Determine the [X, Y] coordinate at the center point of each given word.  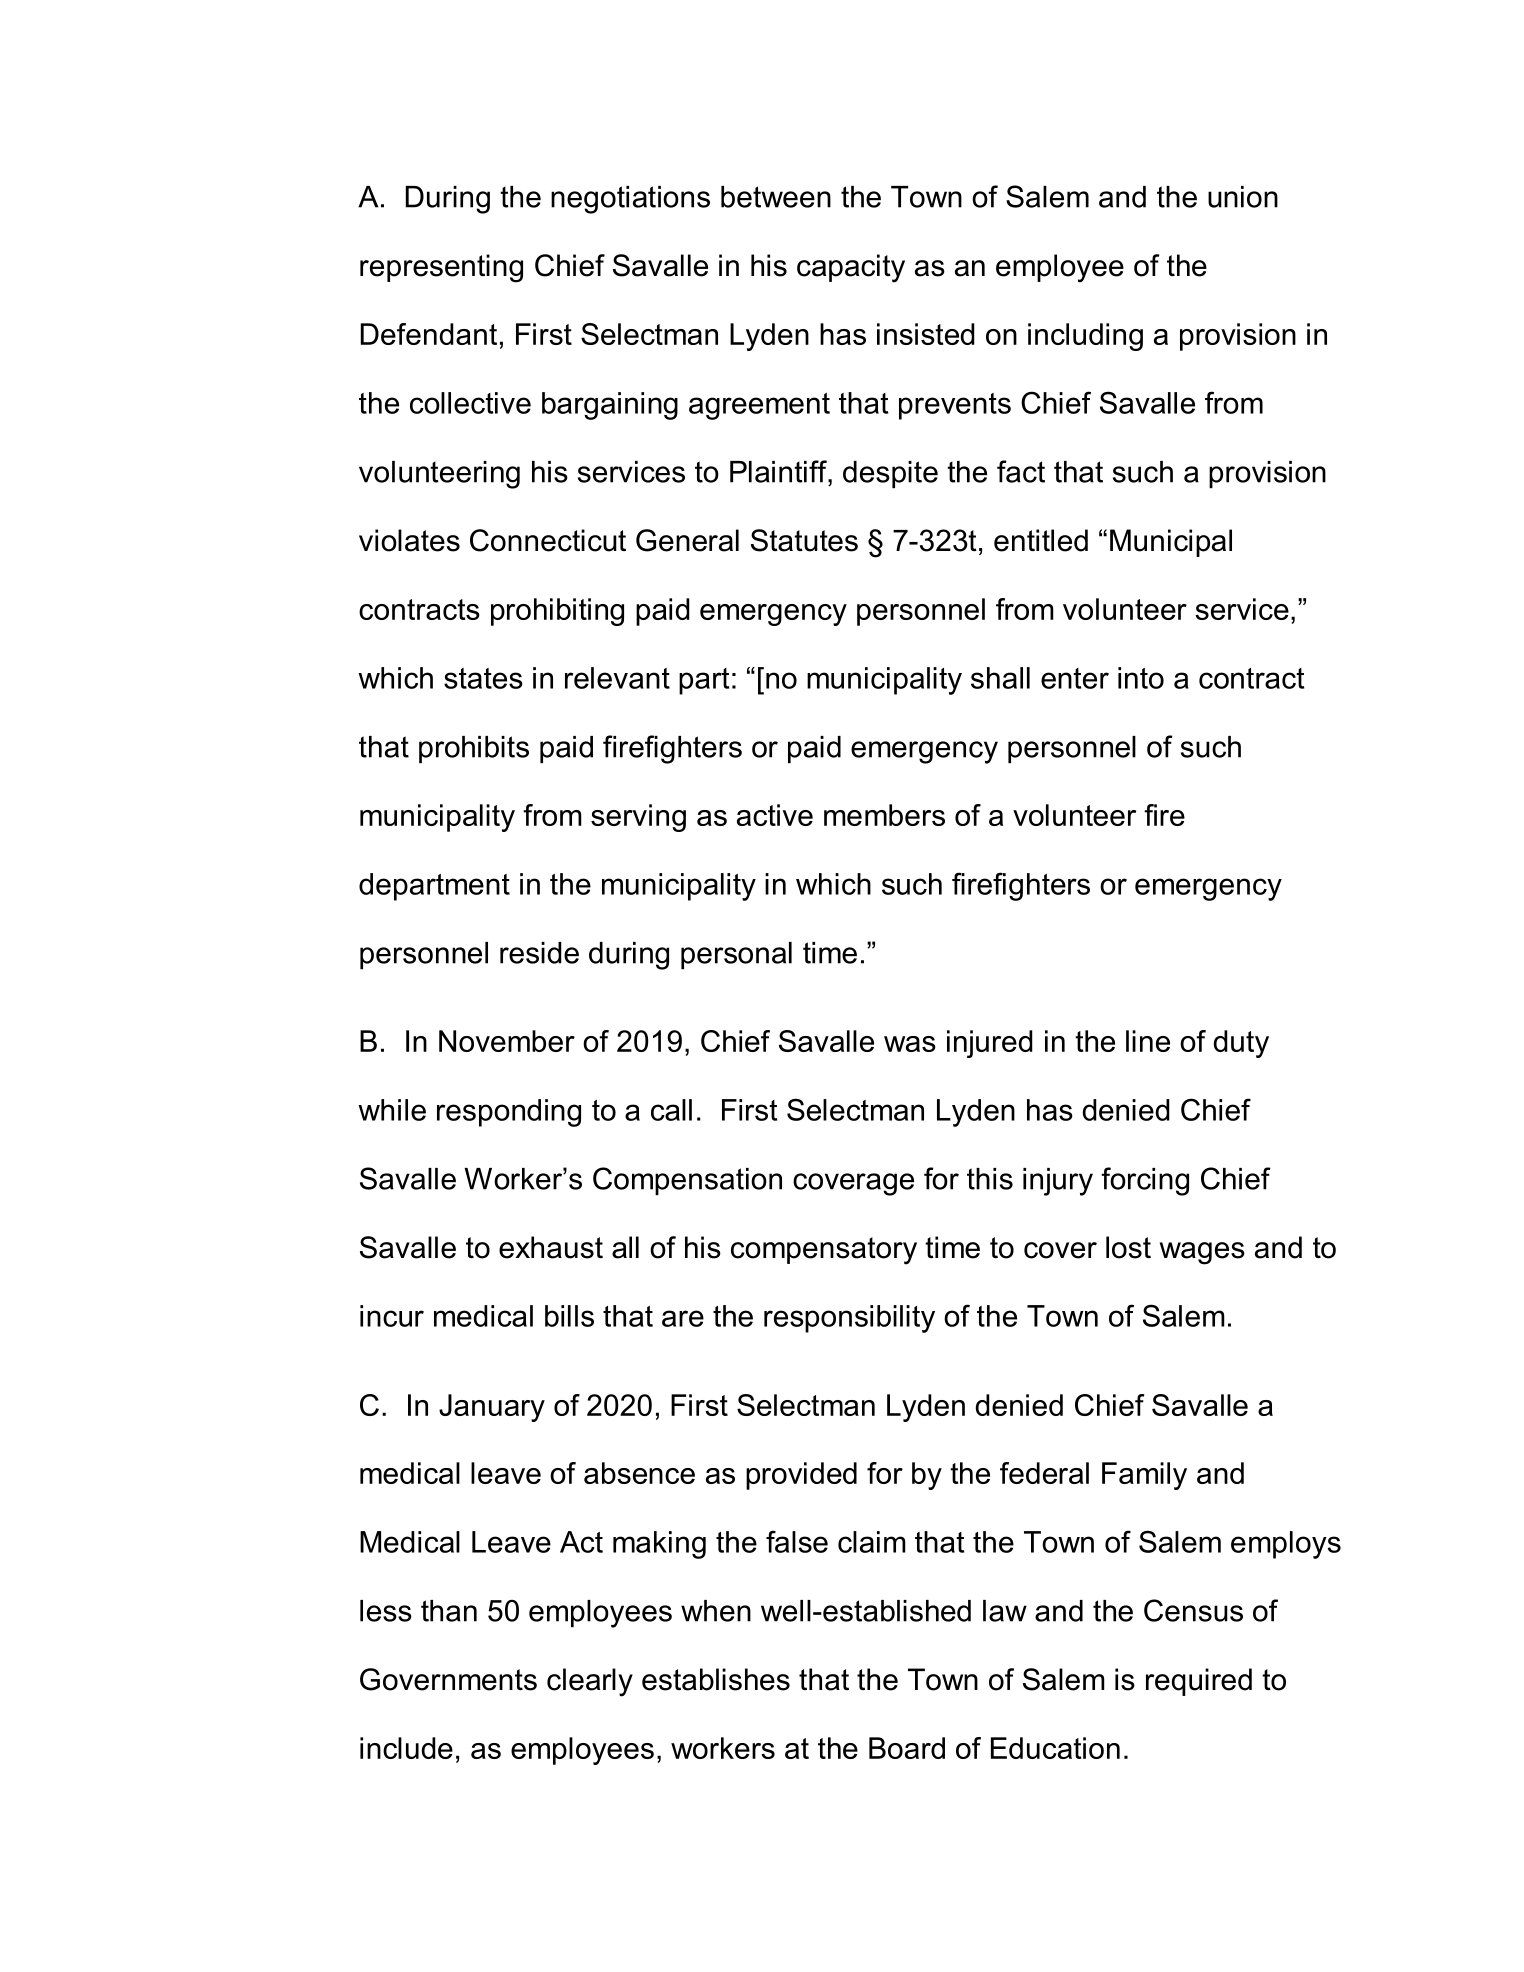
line [1148, 1041]
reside [539, 953]
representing [441, 268]
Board [907, 1748]
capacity [851, 268]
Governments [448, 1679]
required [1199, 1682]
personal [736, 955]
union [1243, 197]
